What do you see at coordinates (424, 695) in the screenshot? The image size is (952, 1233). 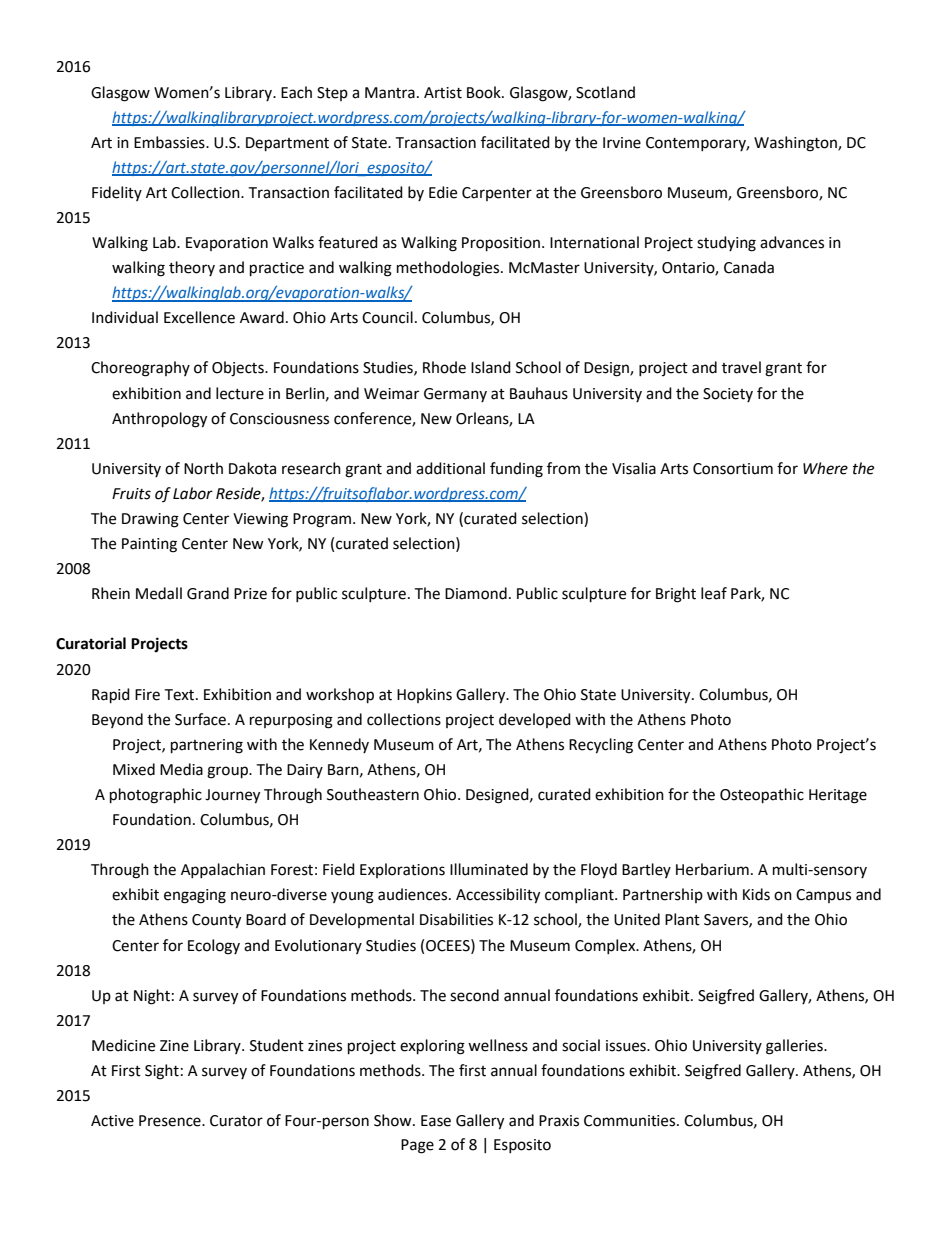 I see `Hopkins` at bounding box center [424, 695].
